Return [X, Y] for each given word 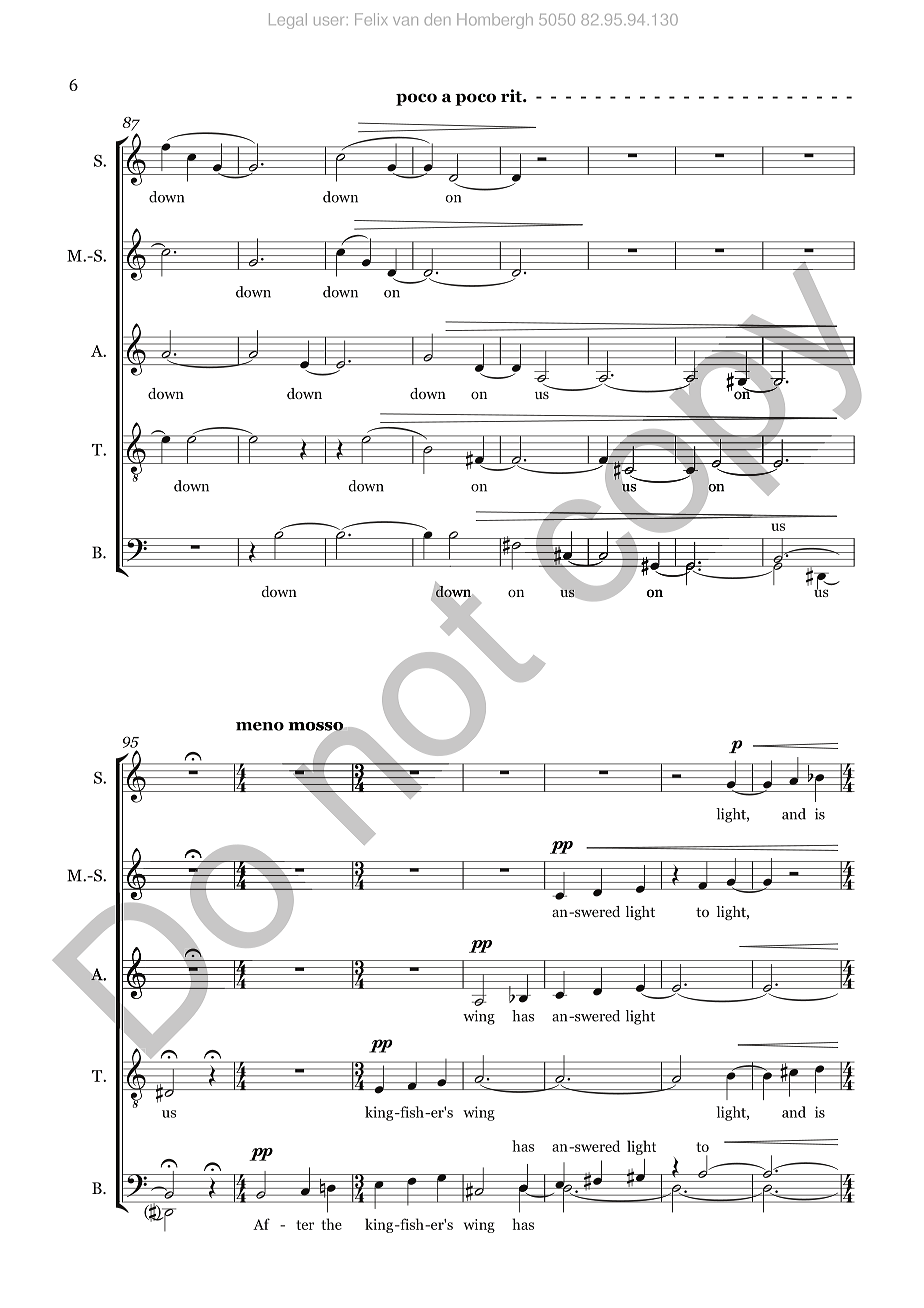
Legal [288, 21]
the [331, 1224]
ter [305, 1225]
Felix [371, 19]
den [437, 19]
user [329, 21]
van [405, 21]
